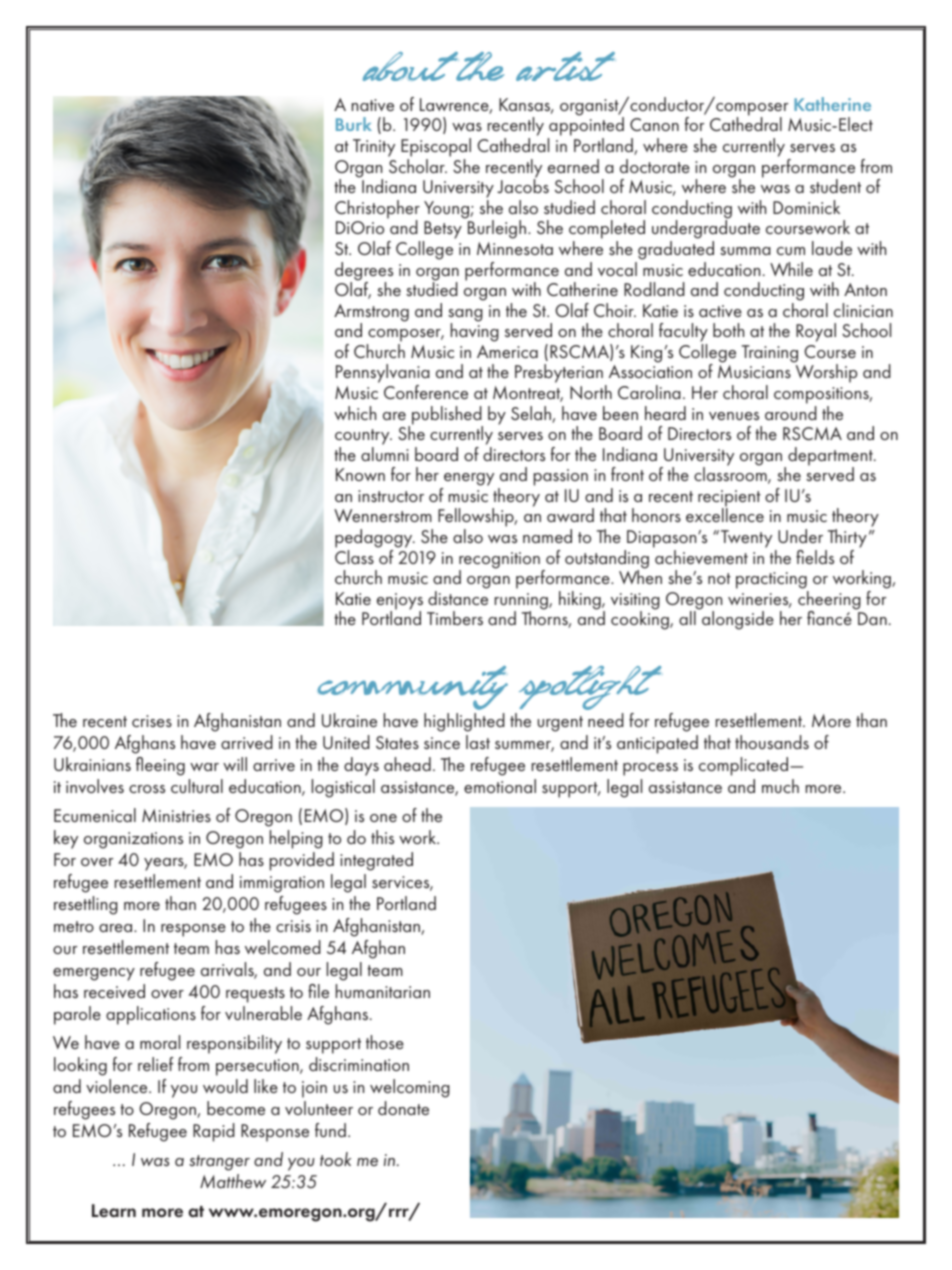 This document has height=1270, width=952. Describe the element at coordinates (729, 499) in the document. I see `recipient` at that location.
